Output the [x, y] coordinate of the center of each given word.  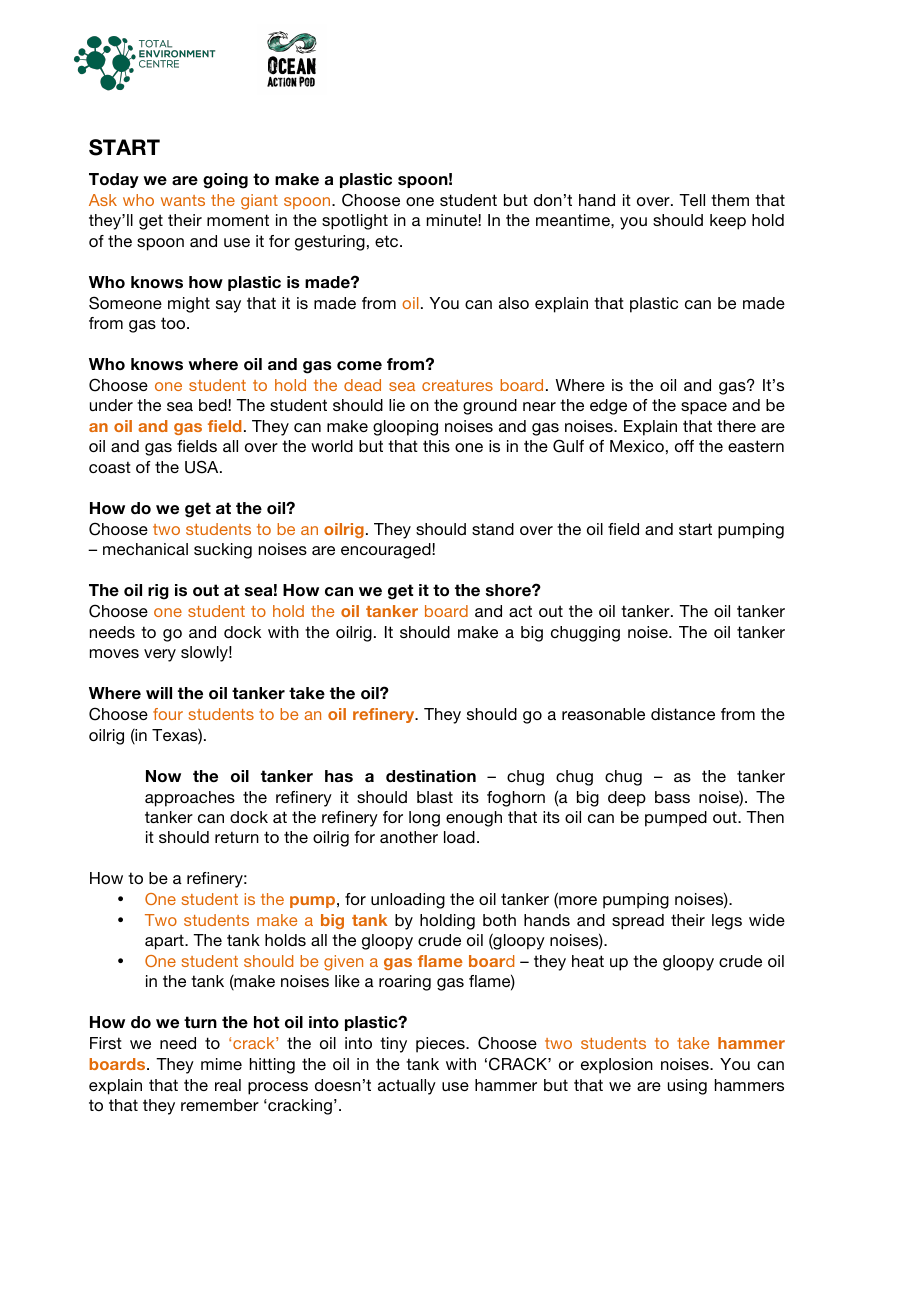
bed [214, 405]
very [160, 655]
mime [221, 1064]
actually [407, 1087]
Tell [692, 200]
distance [683, 714]
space [704, 408]
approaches [190, 799]
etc [388, 241]
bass [672, 797]
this [436, 446]
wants [183, 200]
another [409, 837]
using [687, 1087]
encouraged [387, 551]
